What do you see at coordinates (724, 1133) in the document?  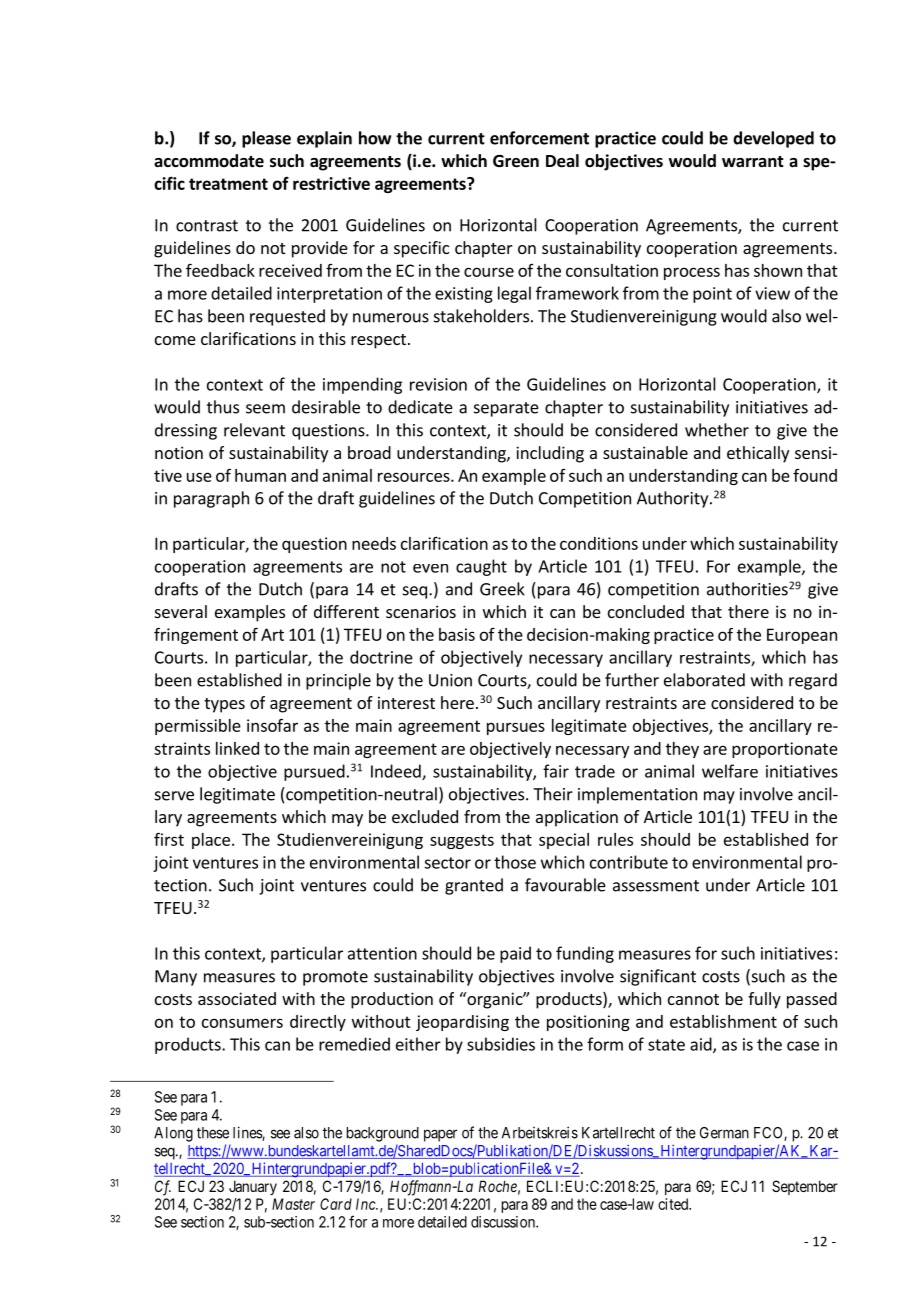 I see `German` at bounding box center [724, 1133].
